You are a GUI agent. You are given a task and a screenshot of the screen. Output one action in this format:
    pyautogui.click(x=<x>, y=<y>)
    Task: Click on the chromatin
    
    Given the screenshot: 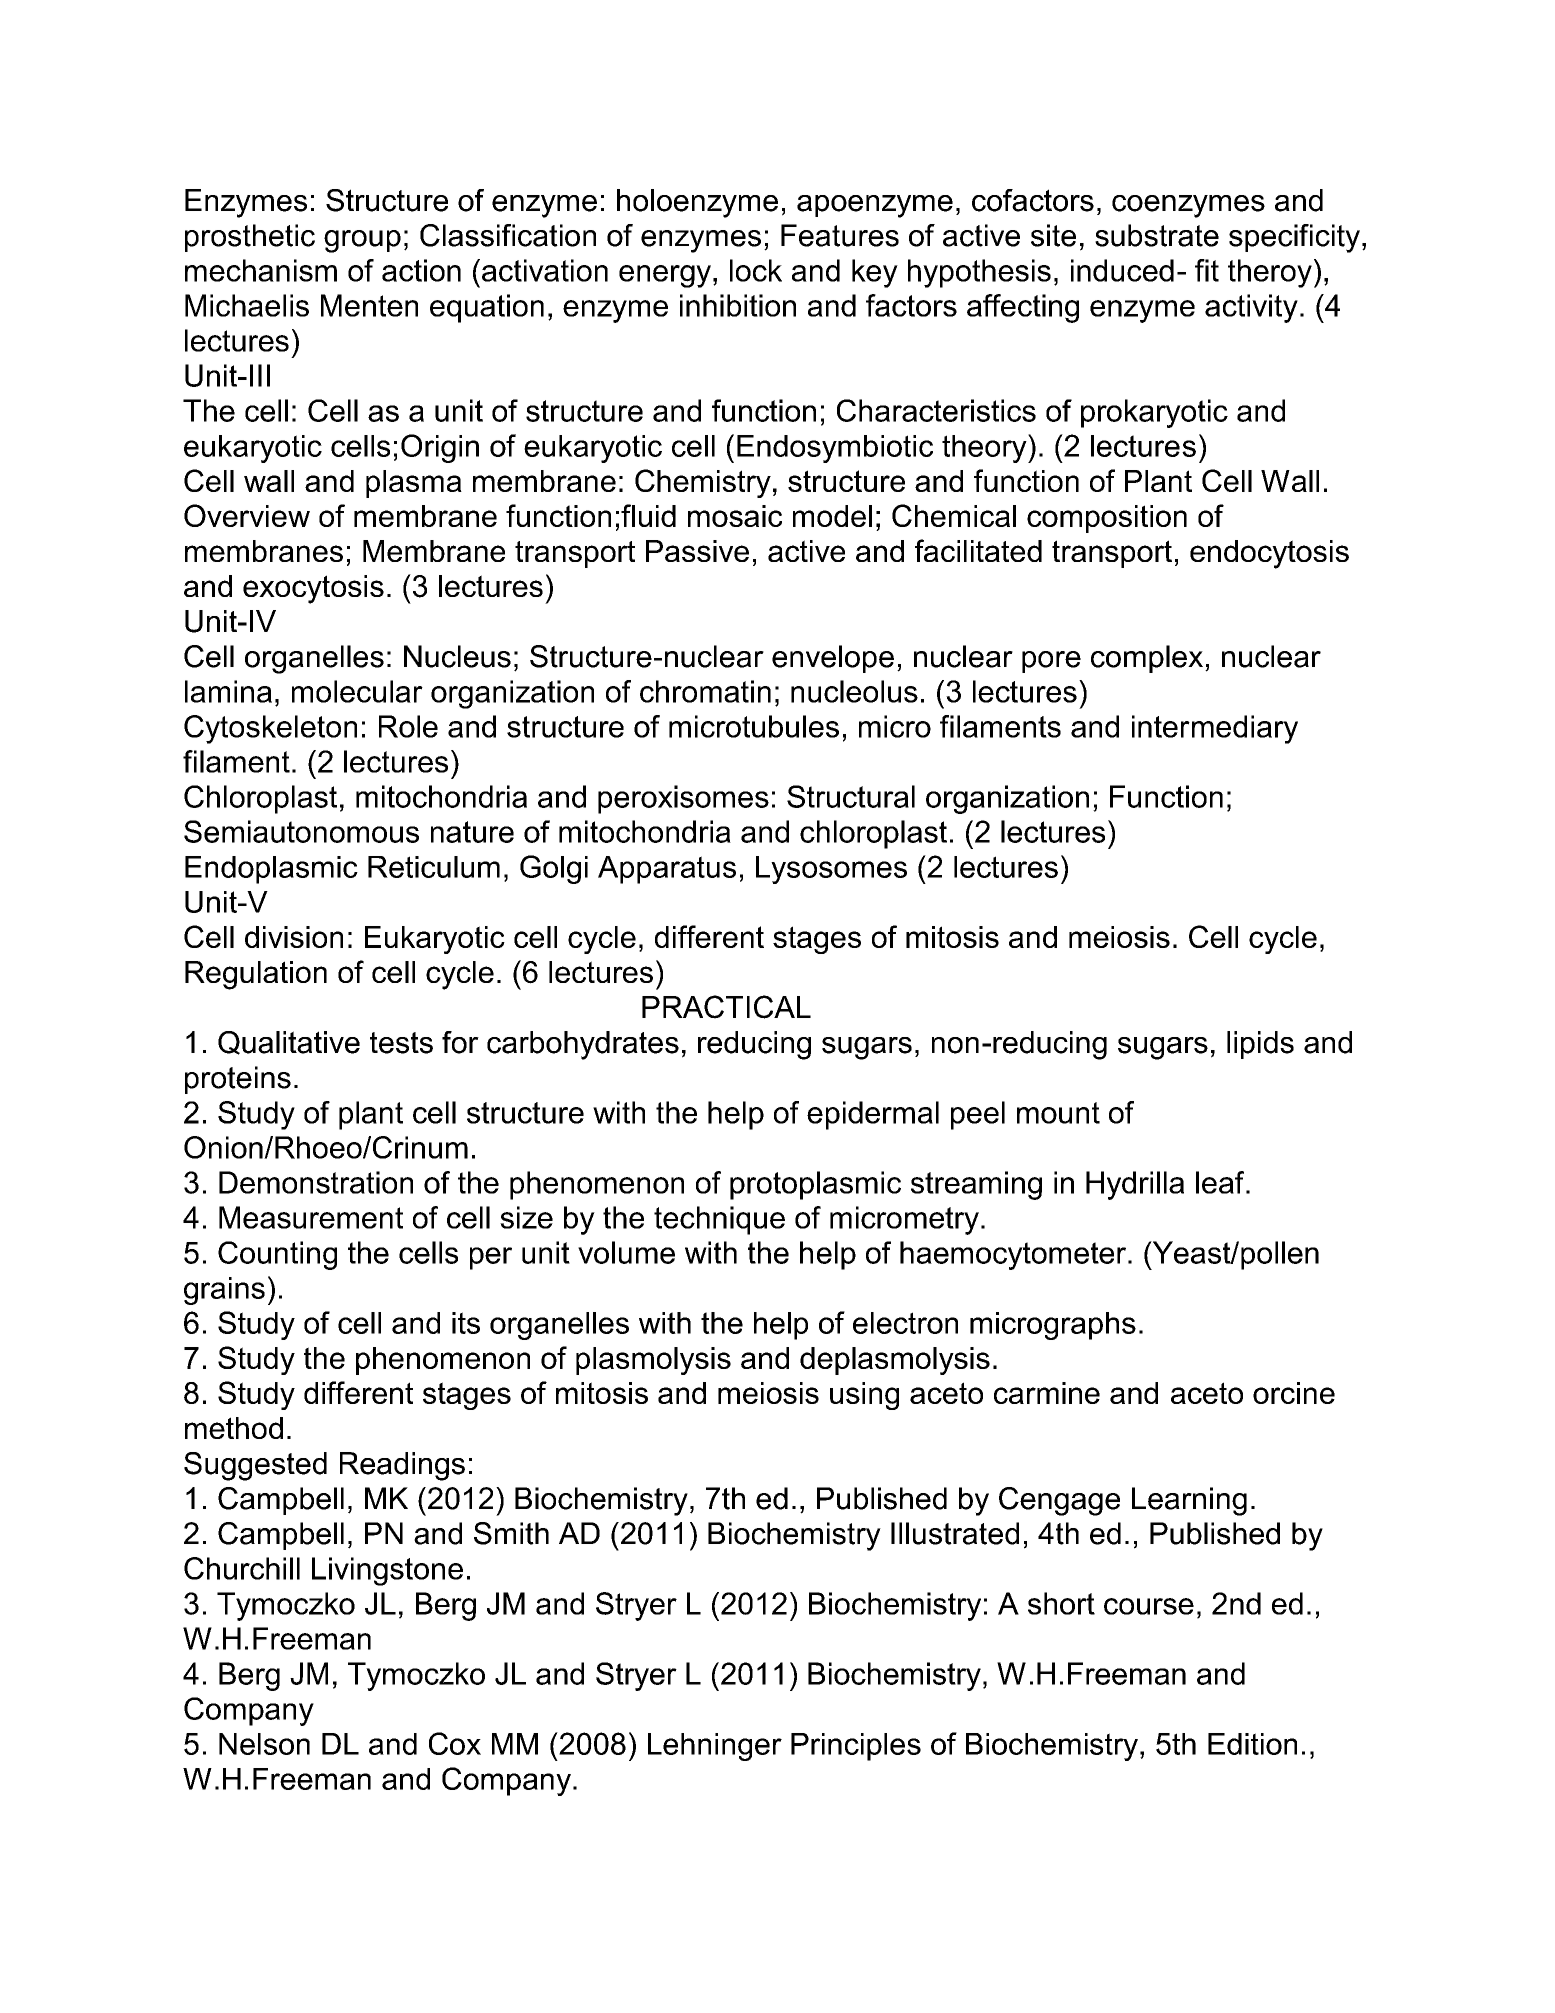 What is the action you would take?
    pyautogui.click(x=705, y=691)
